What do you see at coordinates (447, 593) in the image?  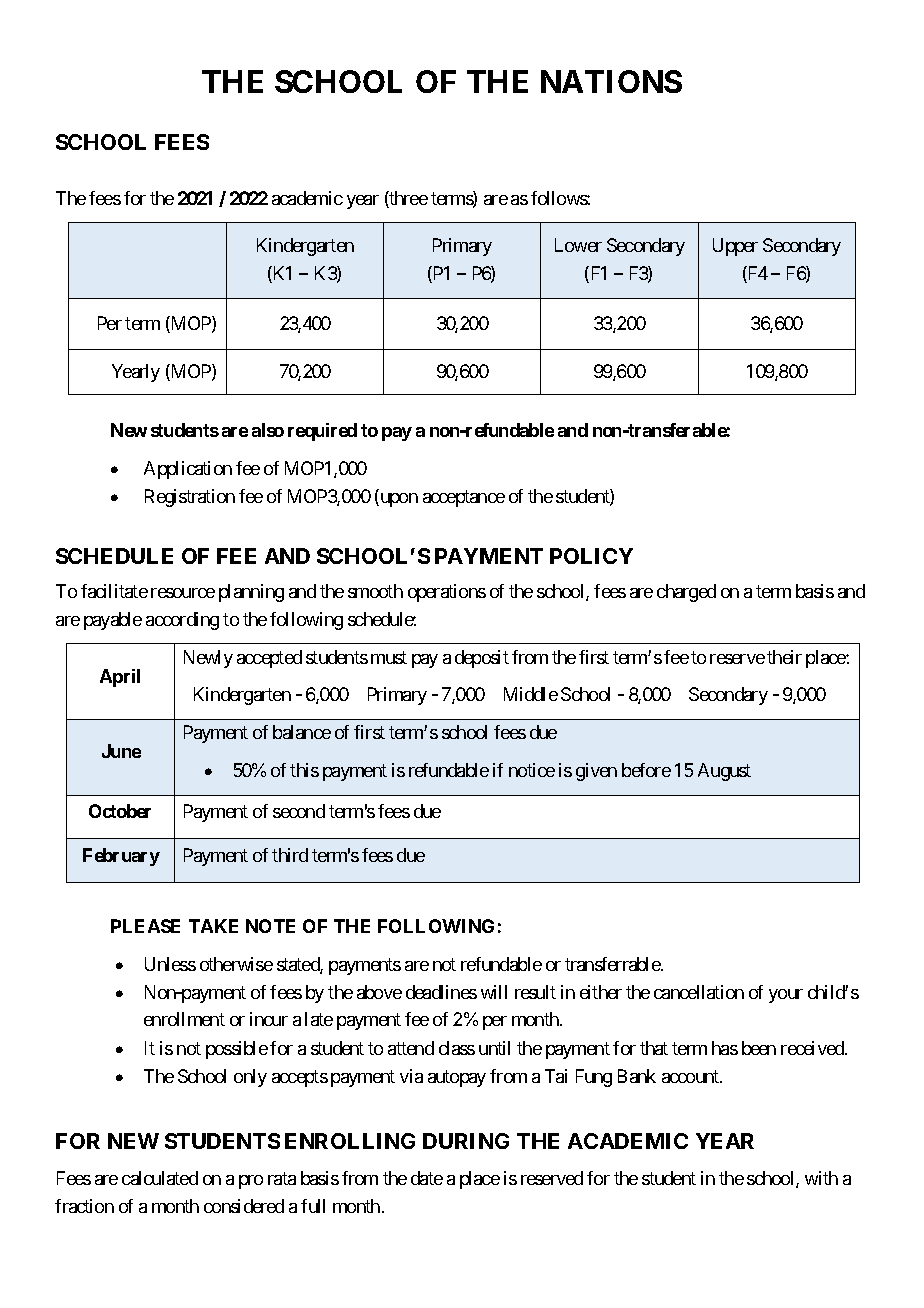 I see `operations` at bounding box center [447, 593].
